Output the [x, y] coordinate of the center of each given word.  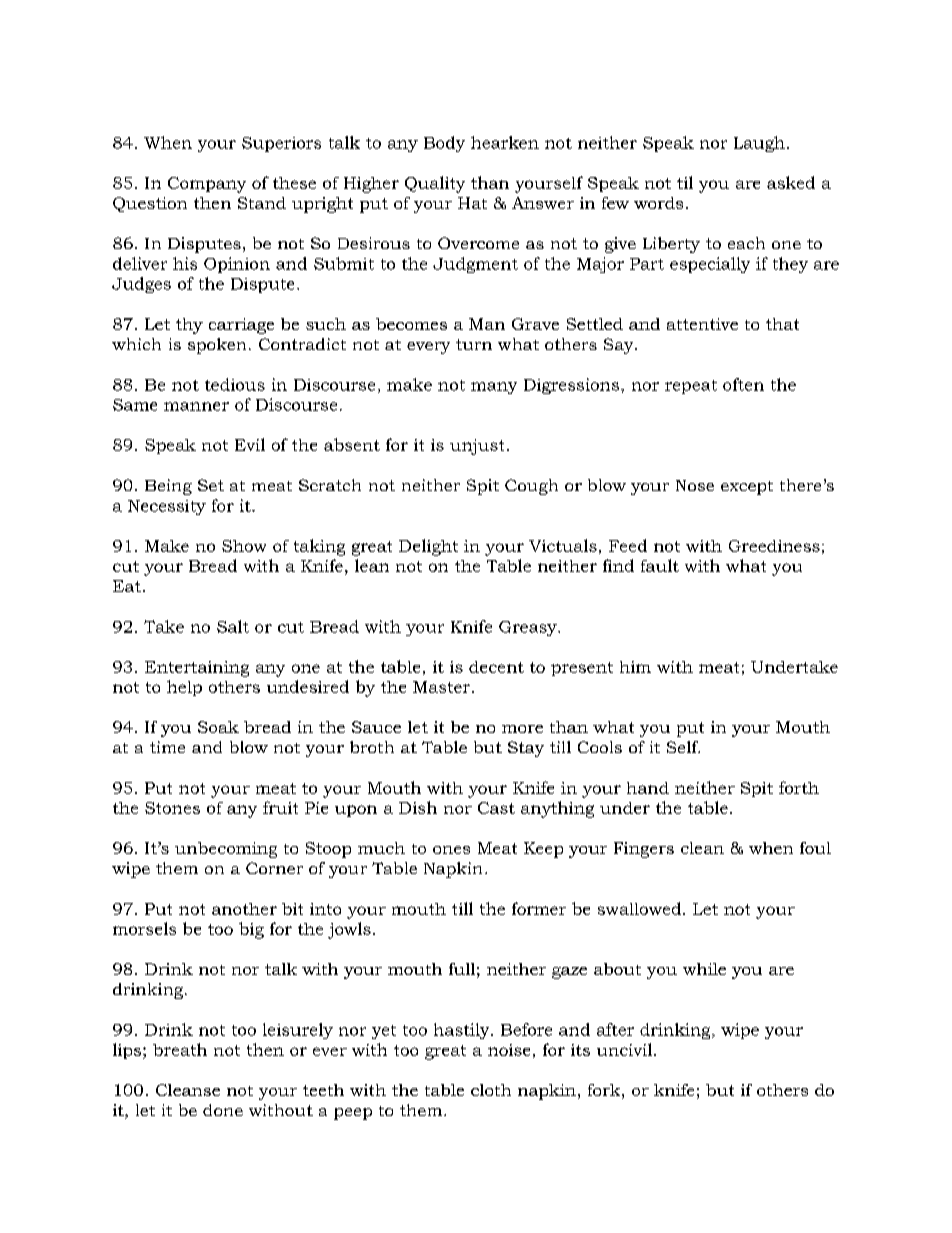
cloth [491, 1090]
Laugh [759, 144]
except [747, 488]
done [223, 1110]
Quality [435, 184]
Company [207, 185]
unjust [477, 447]
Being [168, 487]
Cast [496, 808]
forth [799, 787]
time [167, 747]
